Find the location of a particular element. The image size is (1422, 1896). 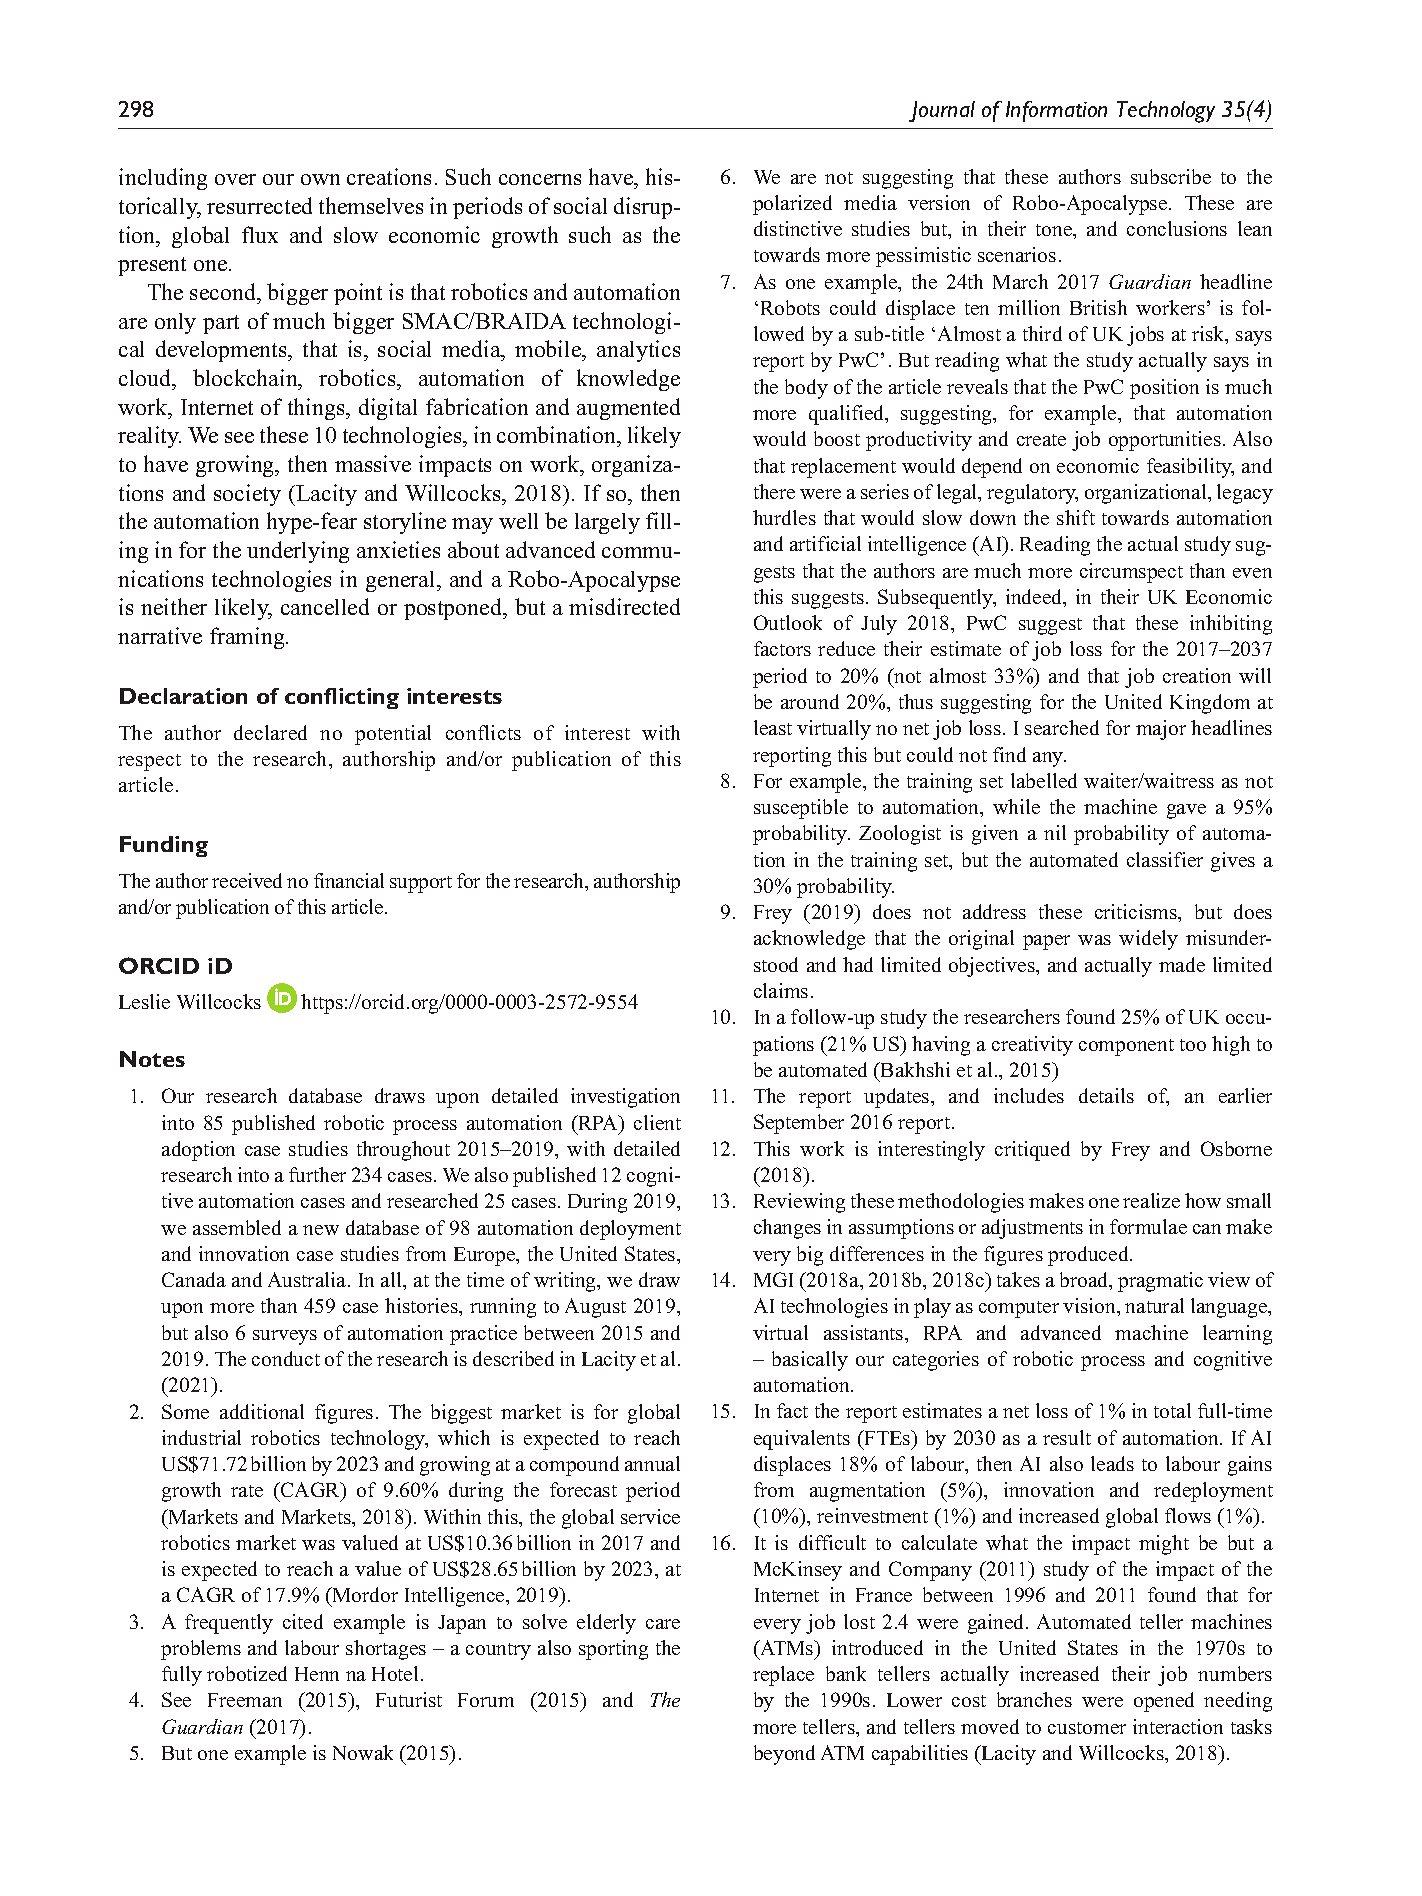

received is located at coordinates (247, 880).
